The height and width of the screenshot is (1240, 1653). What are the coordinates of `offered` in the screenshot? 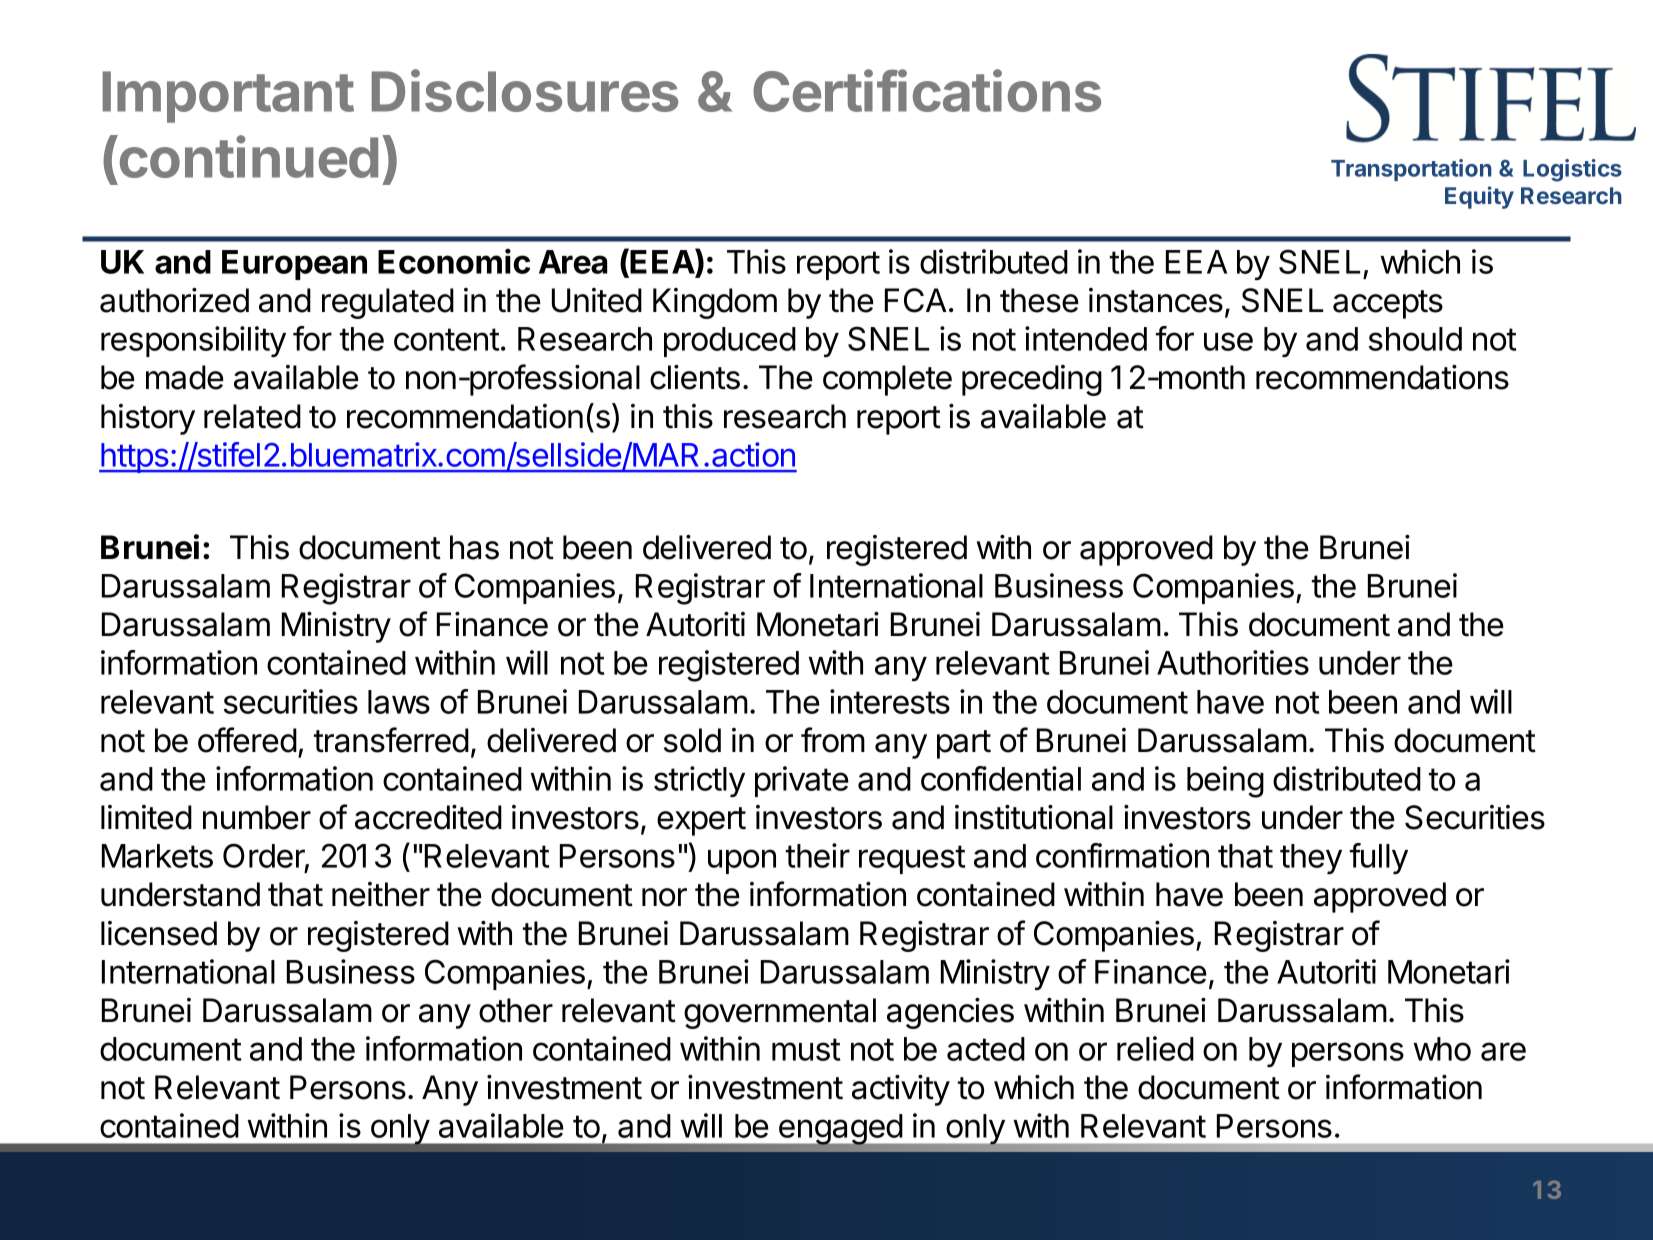 It's located at (247, 740).
